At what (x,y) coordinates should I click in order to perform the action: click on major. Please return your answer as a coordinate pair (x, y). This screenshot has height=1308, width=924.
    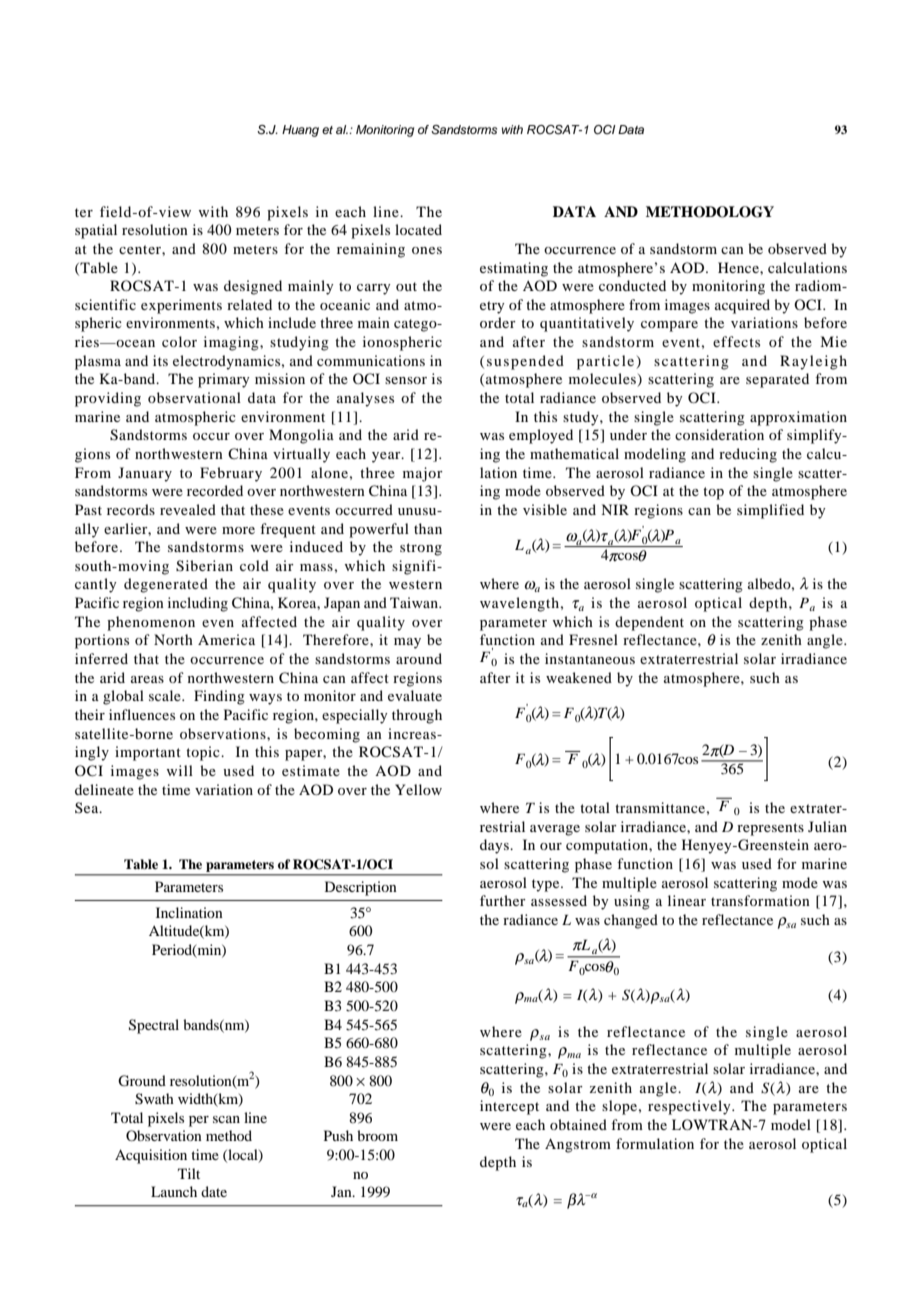
    Looking at the image, I should click on (423, 474).
